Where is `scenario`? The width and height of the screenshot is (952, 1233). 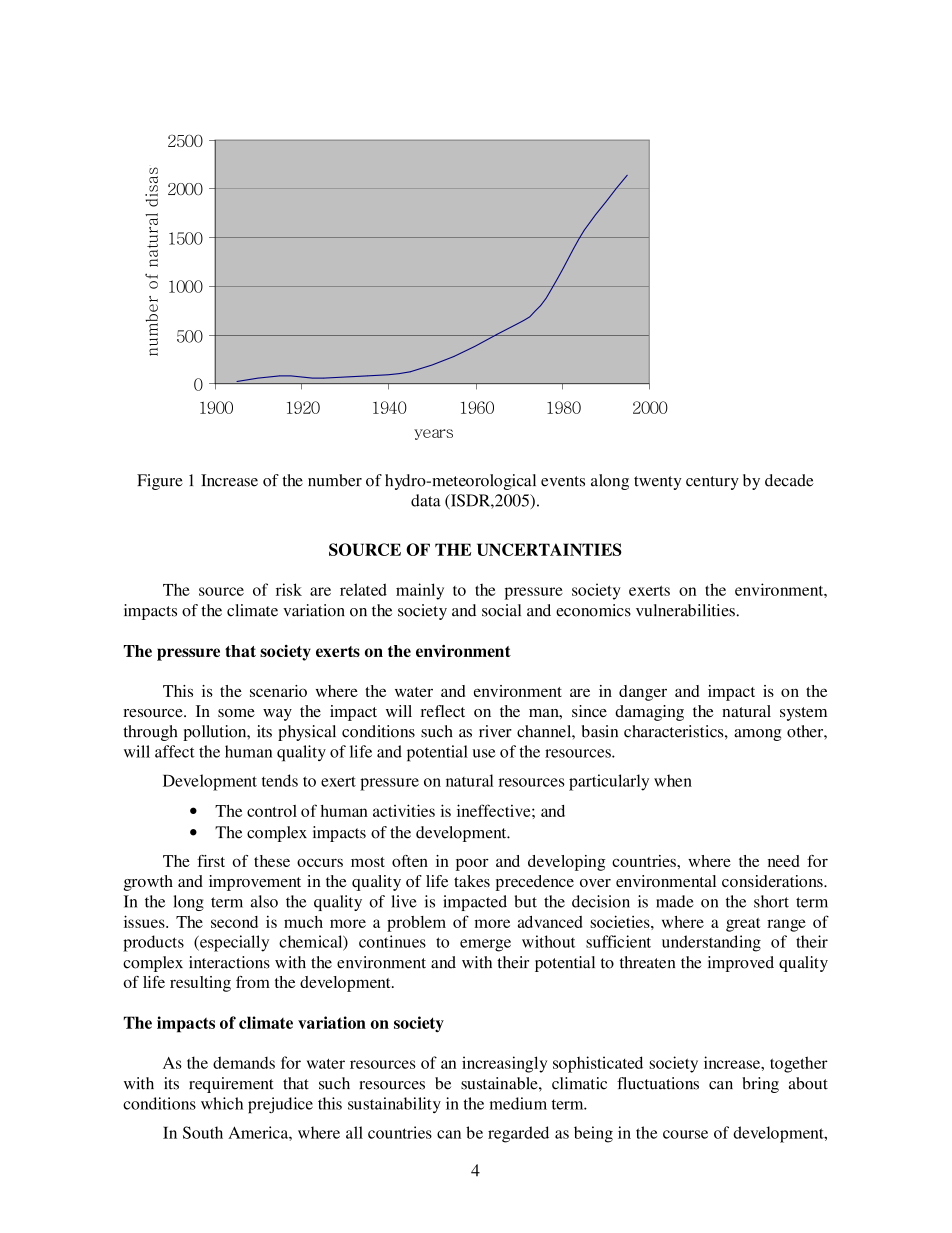
scenario is located at coordinates (278, 691).
